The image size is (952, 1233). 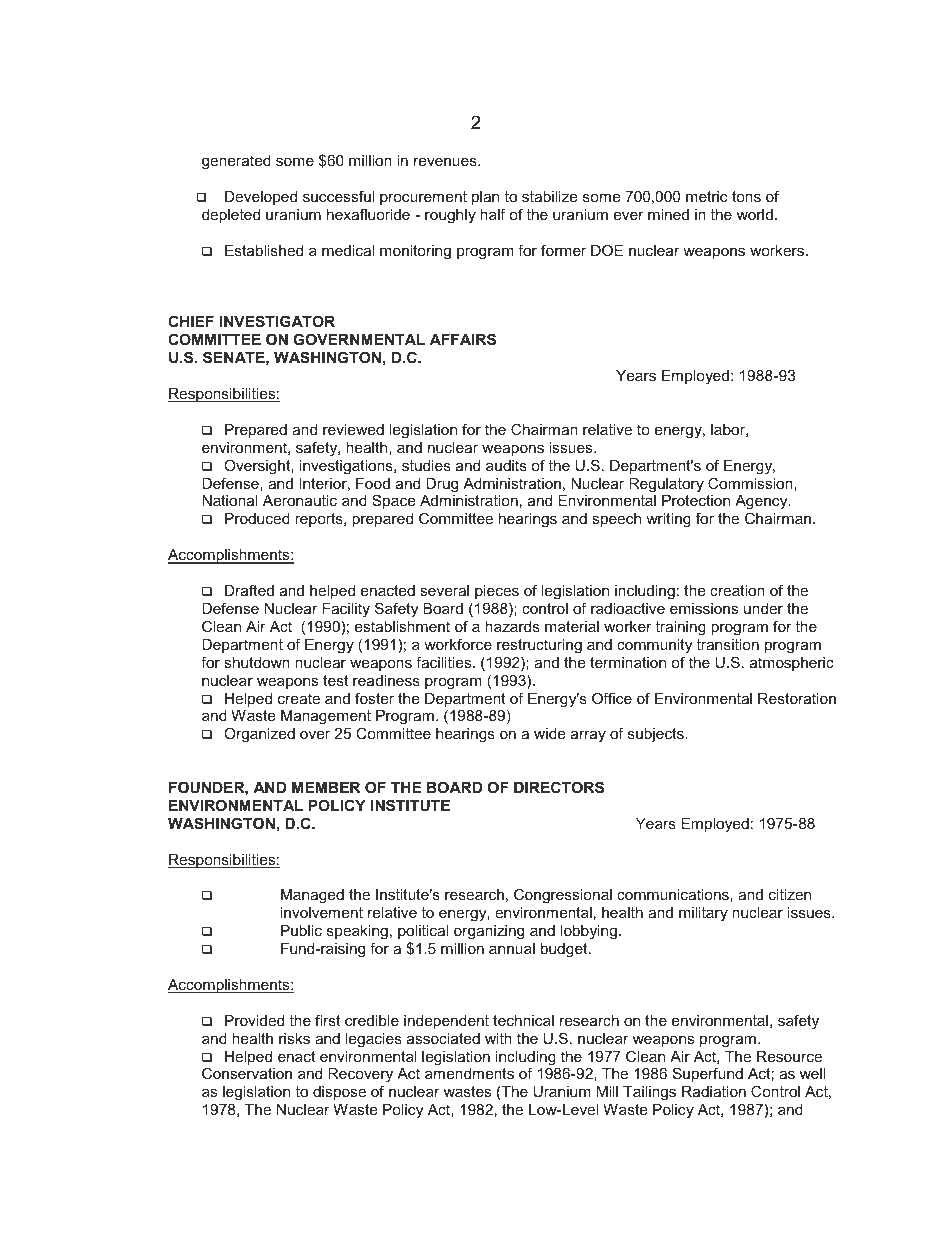 I want to click on transition, so click(x=727, y=644).
